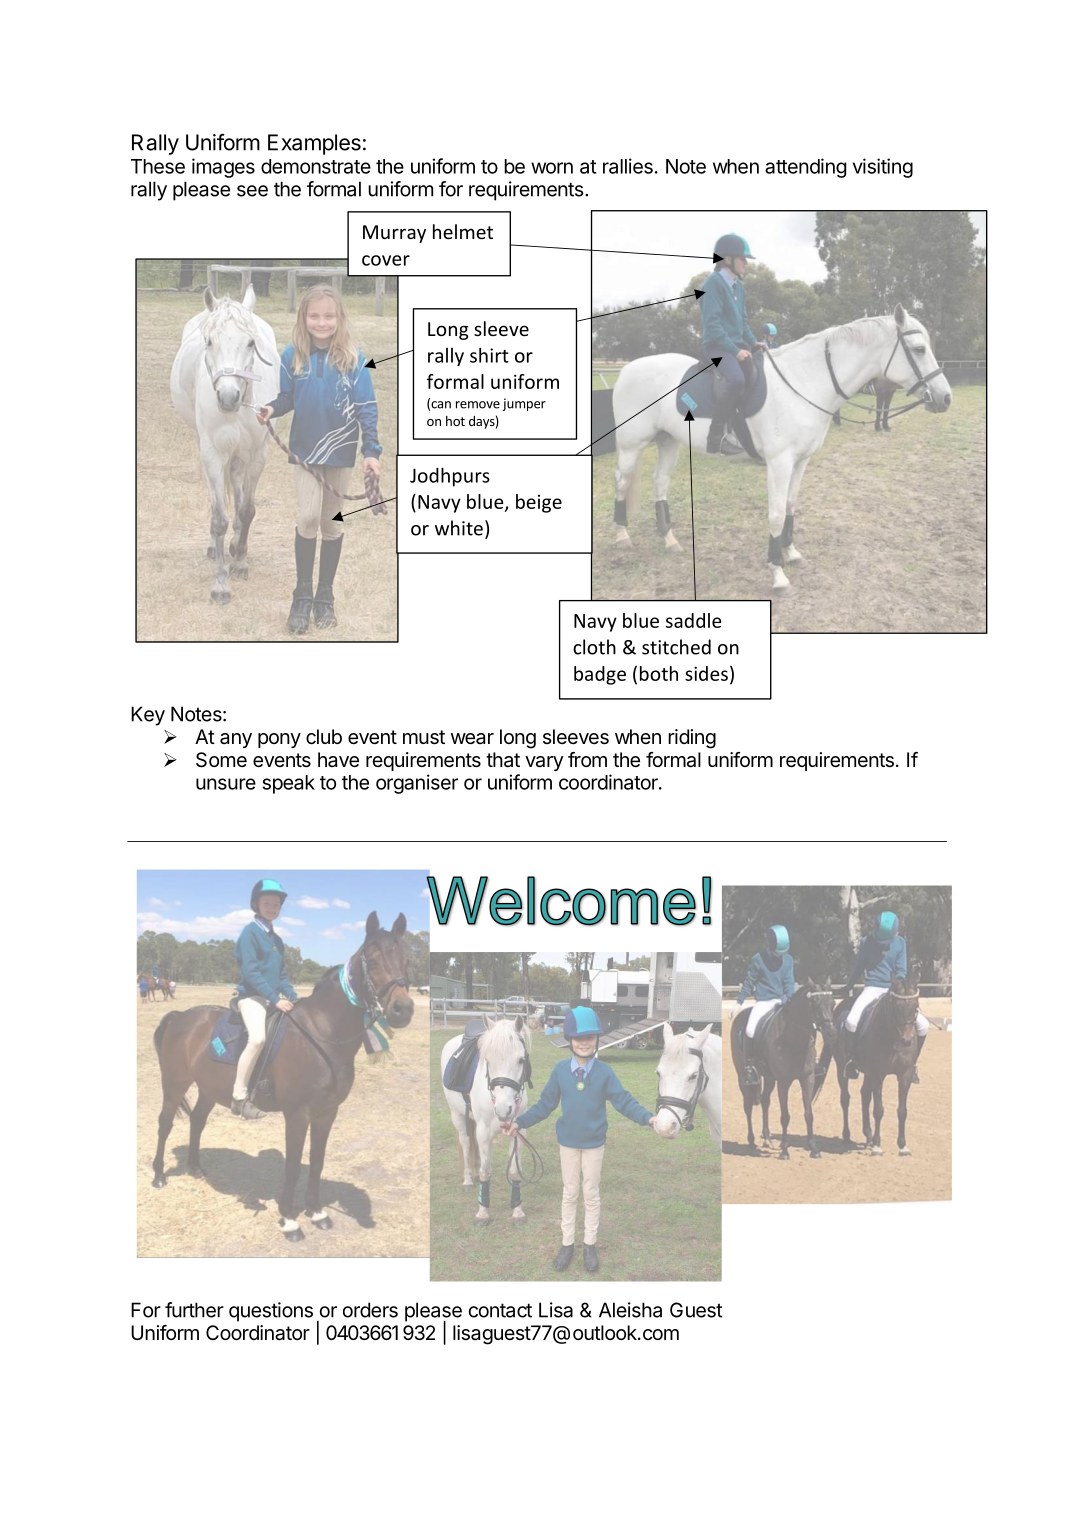 This document has height=1519, width=1074. Describe the element at coordinates (223, 168) in the document. I see `images` at that location.
